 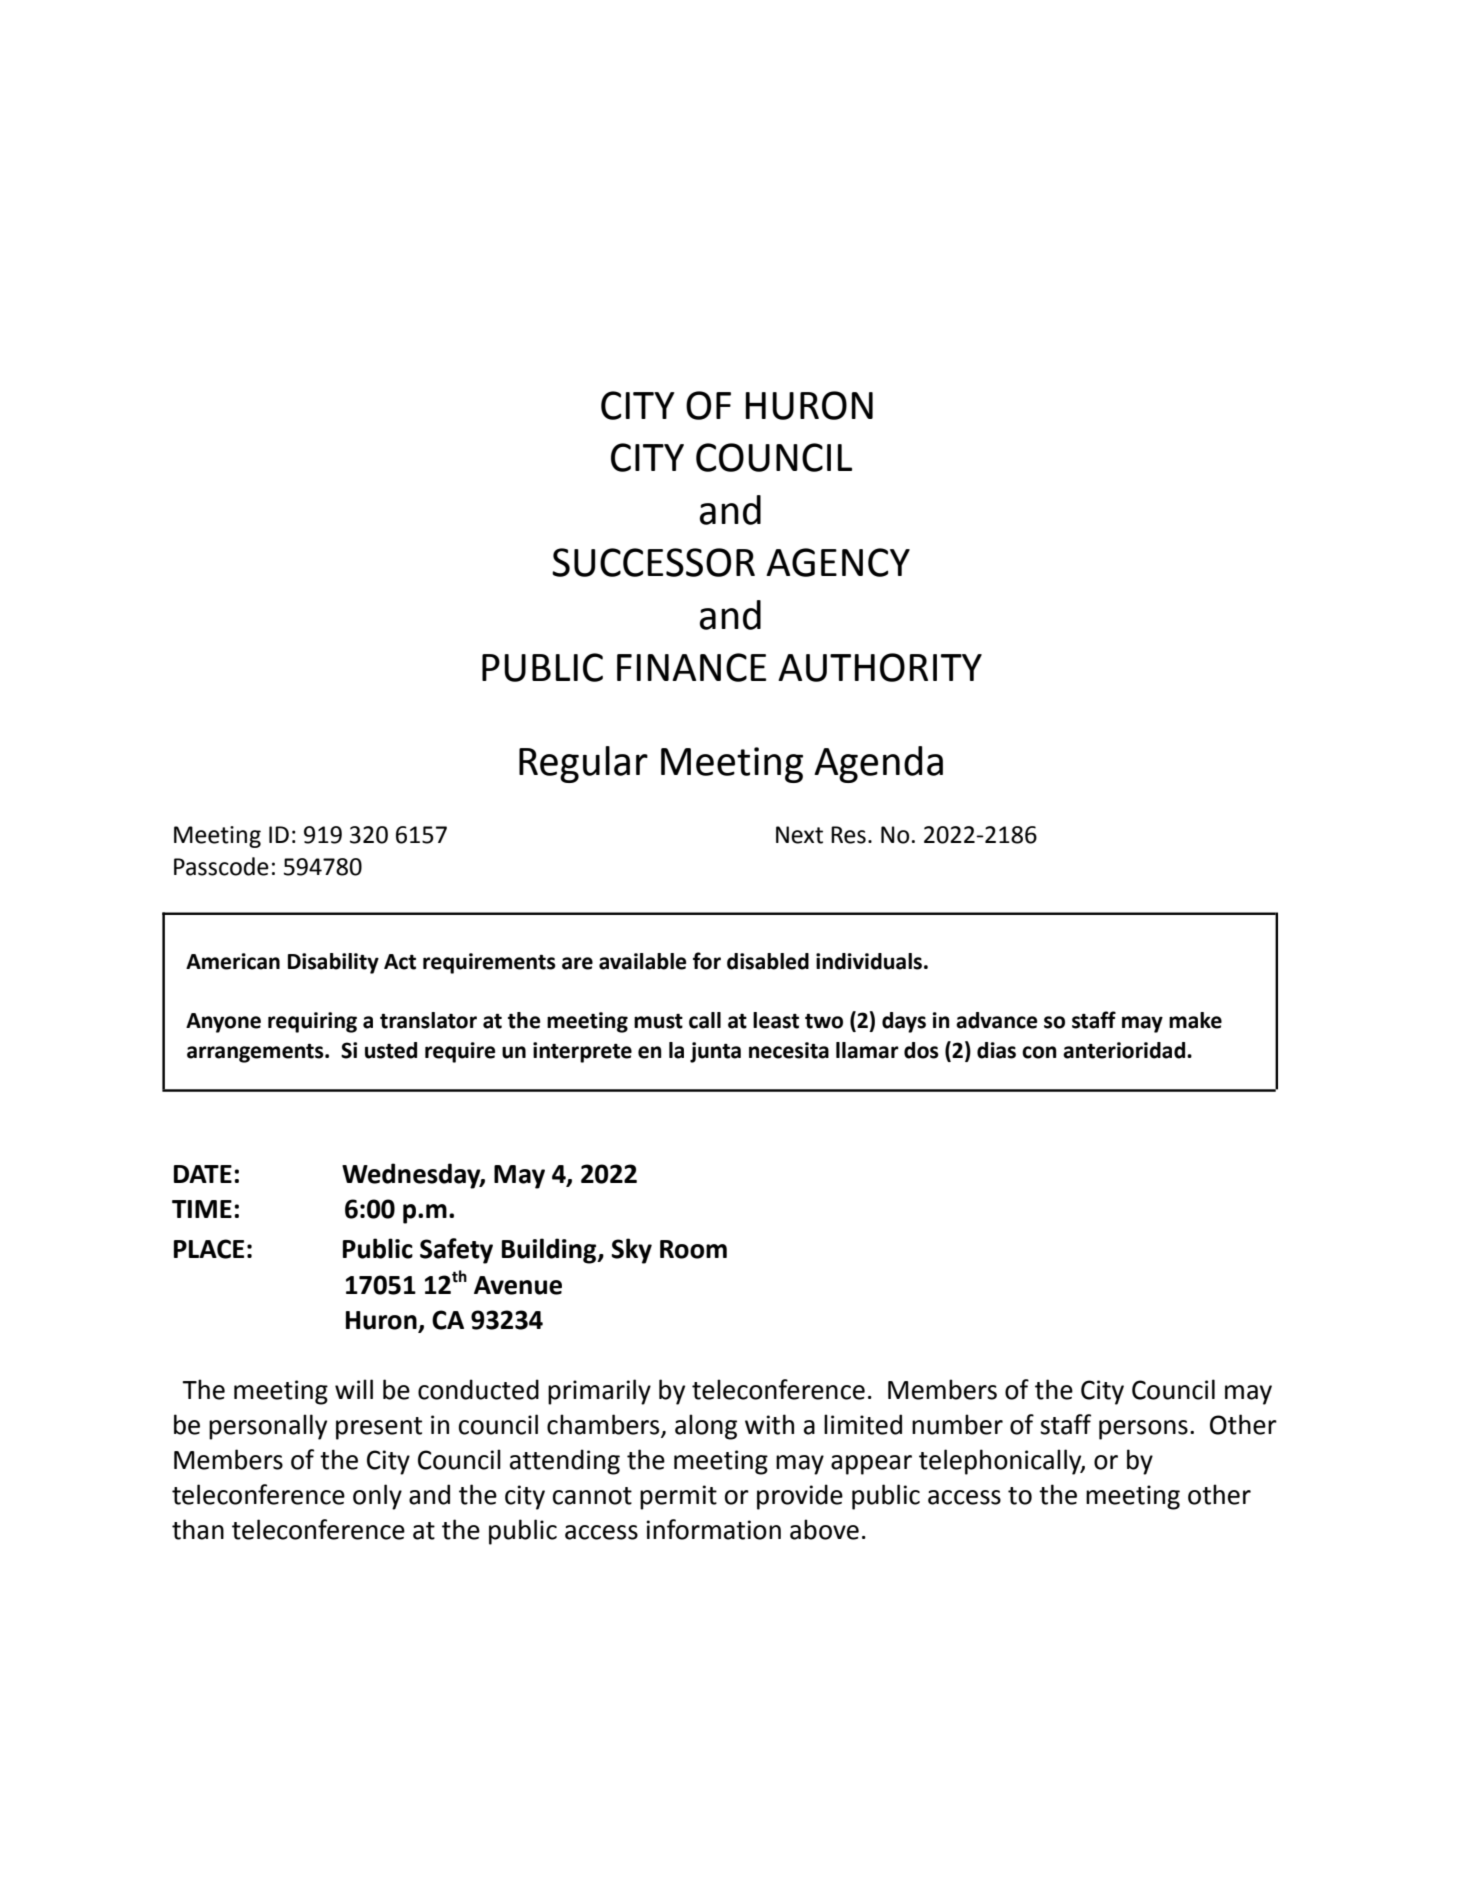 What do you see at coordinates (1143, 1430) in the document?
I see `persons` at bounding box center [1143, 1430].
